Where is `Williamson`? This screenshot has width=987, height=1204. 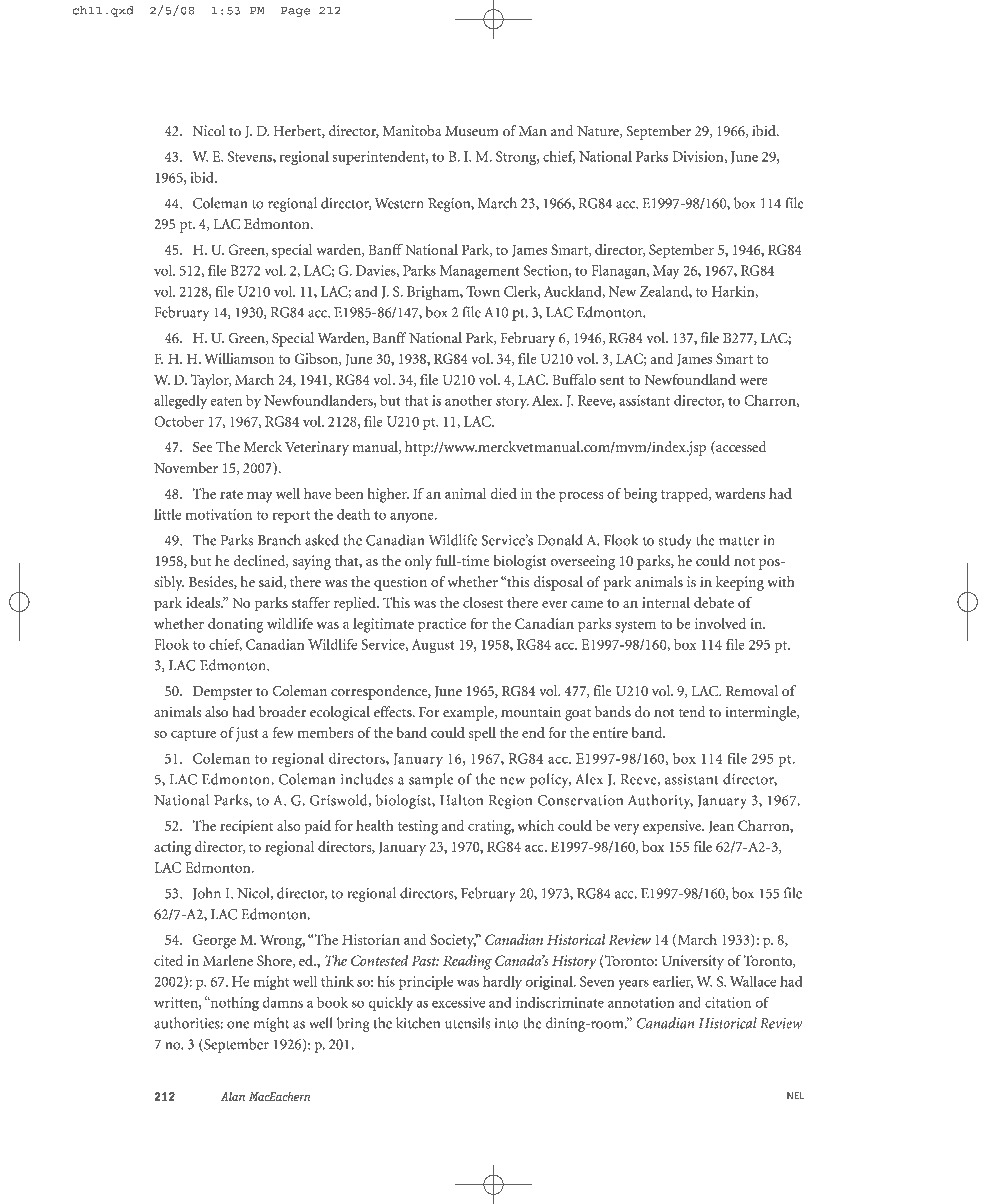
Williamson is located at coordinates (239, 358).
